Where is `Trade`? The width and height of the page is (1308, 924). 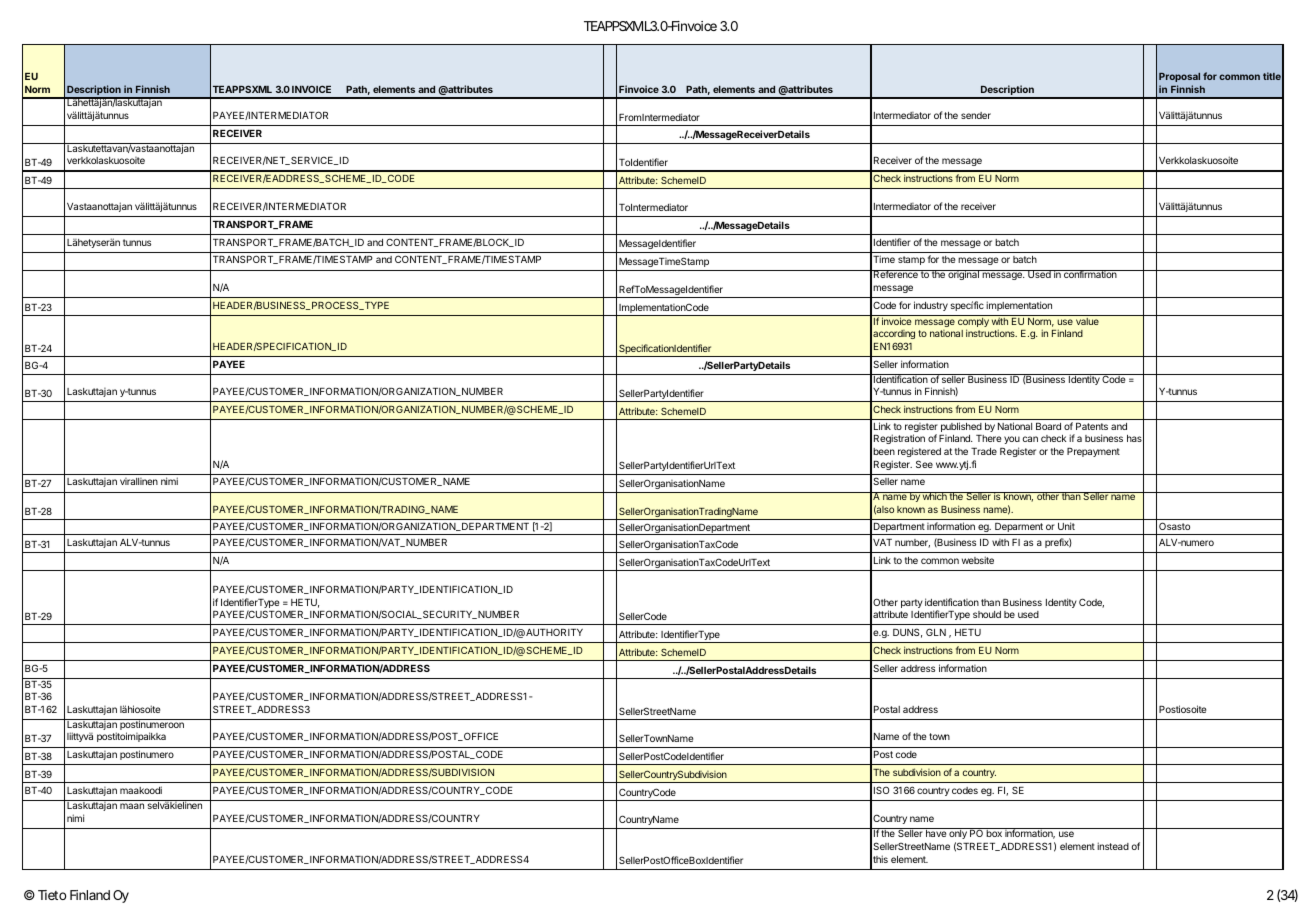
Trade is located at coordinates (984, 451).
